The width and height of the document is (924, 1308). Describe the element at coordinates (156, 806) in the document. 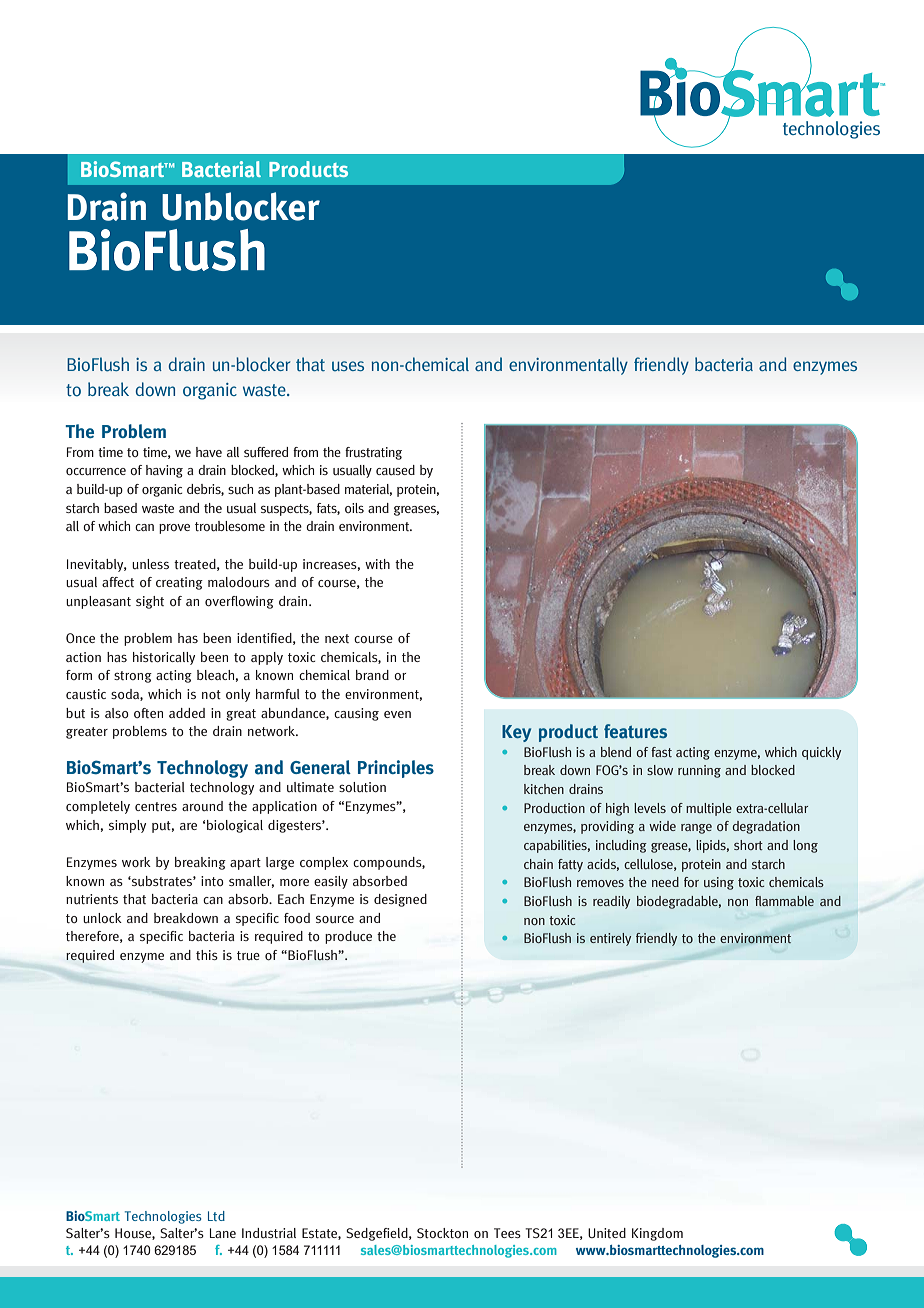

I see `centres` at that location.
